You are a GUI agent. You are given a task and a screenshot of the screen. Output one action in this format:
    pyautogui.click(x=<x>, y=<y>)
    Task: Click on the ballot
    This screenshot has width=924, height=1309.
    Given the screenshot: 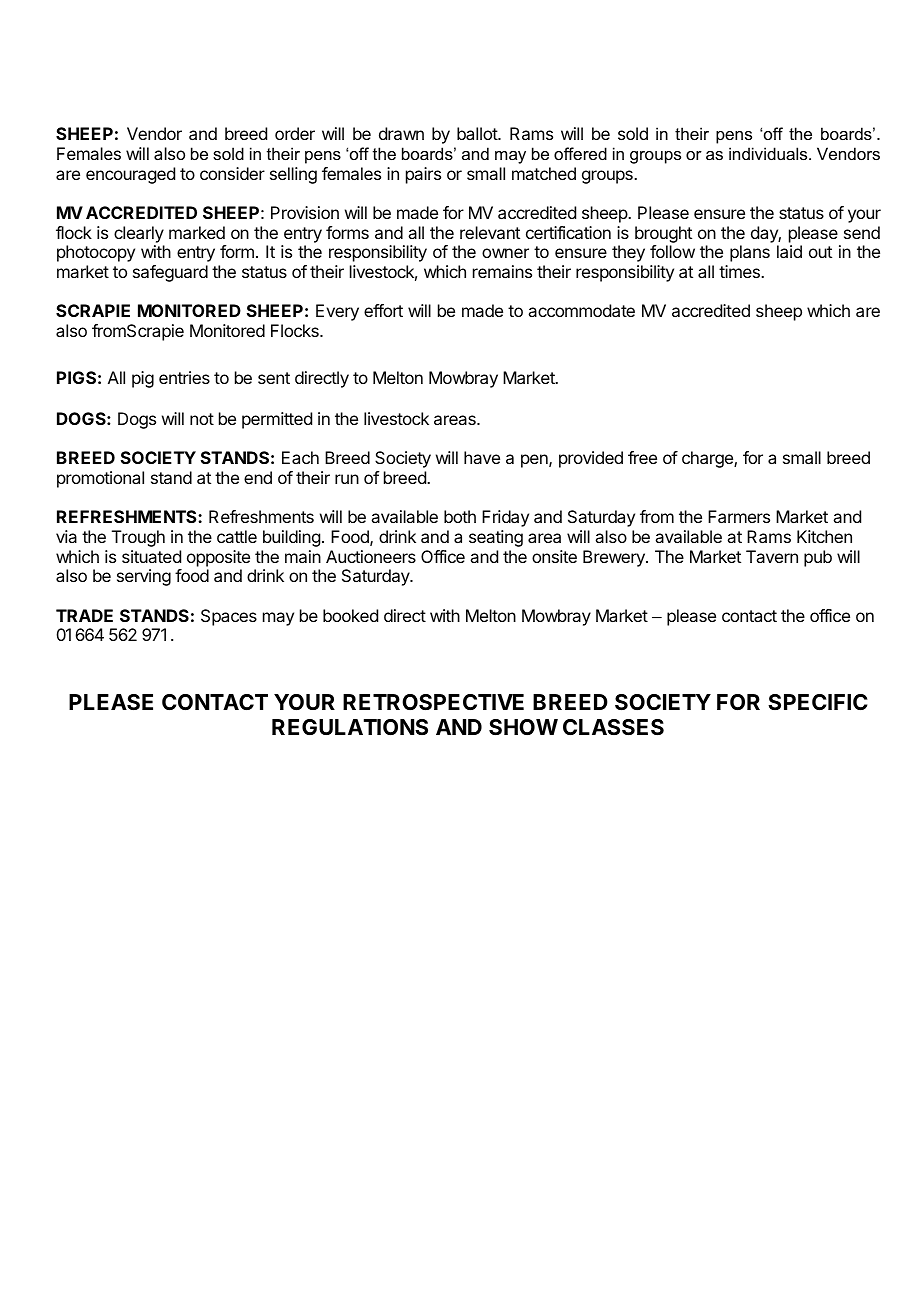 What is the action you would take?
    pyautogui.click(x=478, y=133)
